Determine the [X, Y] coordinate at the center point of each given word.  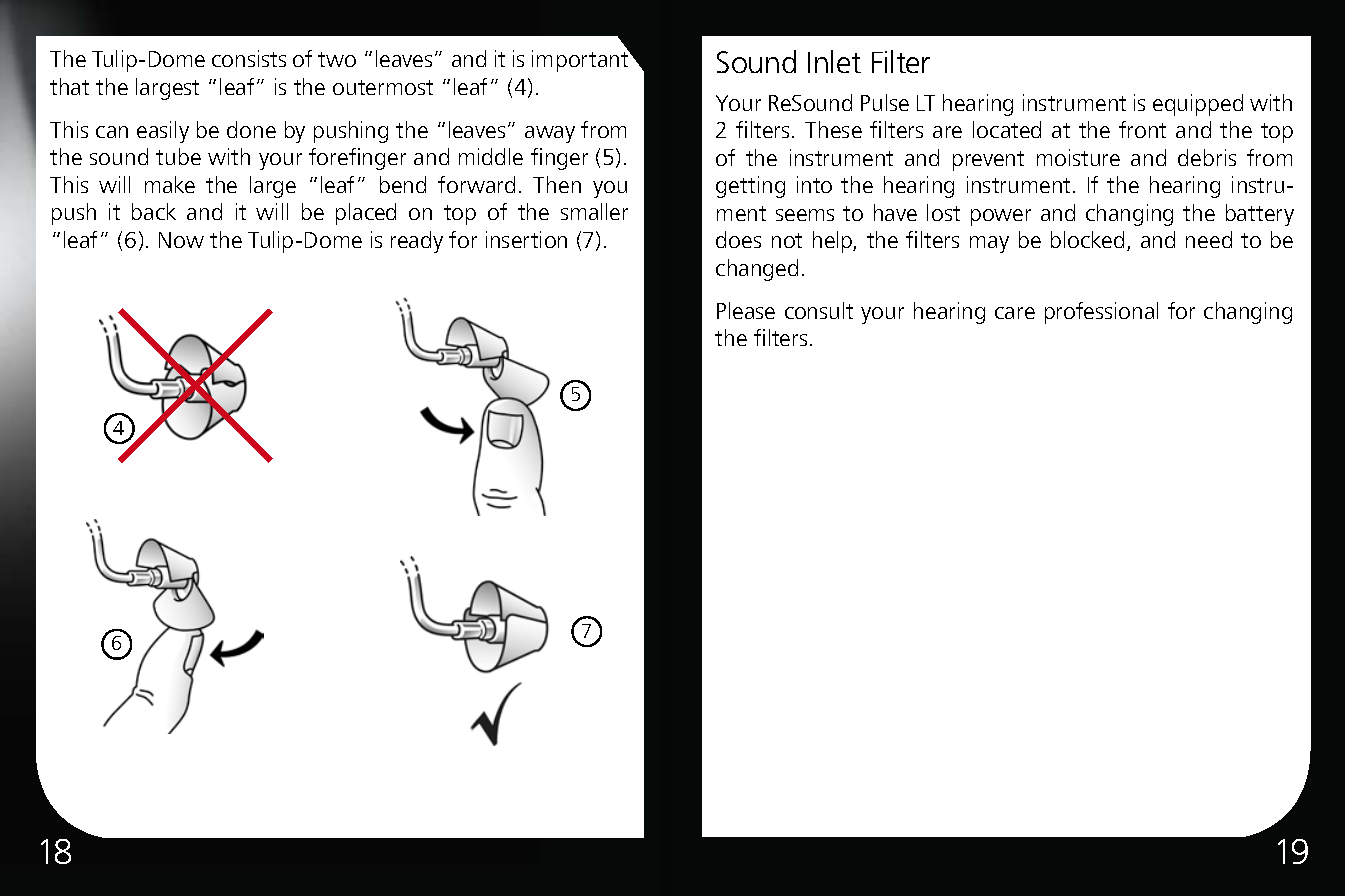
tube [178, 156]
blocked [1087, 239]
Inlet [834, 61]
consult [819, 310]
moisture [1078, 157]
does [738, 239]
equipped [1198, 105]
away [550, 134]
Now [181, 240]
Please [746, 310]
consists [249, 58]
